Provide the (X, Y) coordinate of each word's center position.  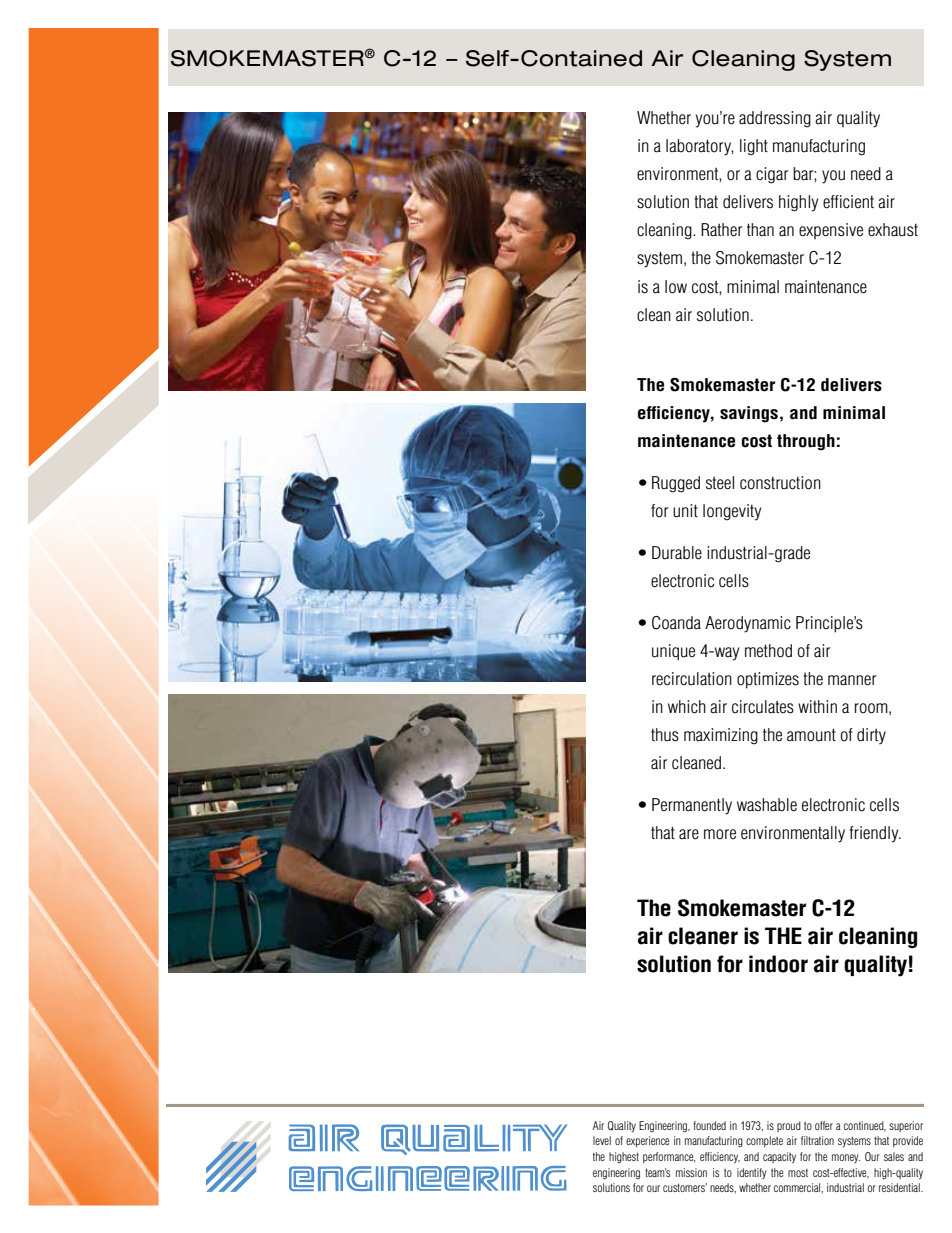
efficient (848, 202)
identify (752, 1173)
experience (647, 1141)
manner (852, 680)
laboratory (700, 147)
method (768, 651)
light (754, 147)
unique (673, 652)
